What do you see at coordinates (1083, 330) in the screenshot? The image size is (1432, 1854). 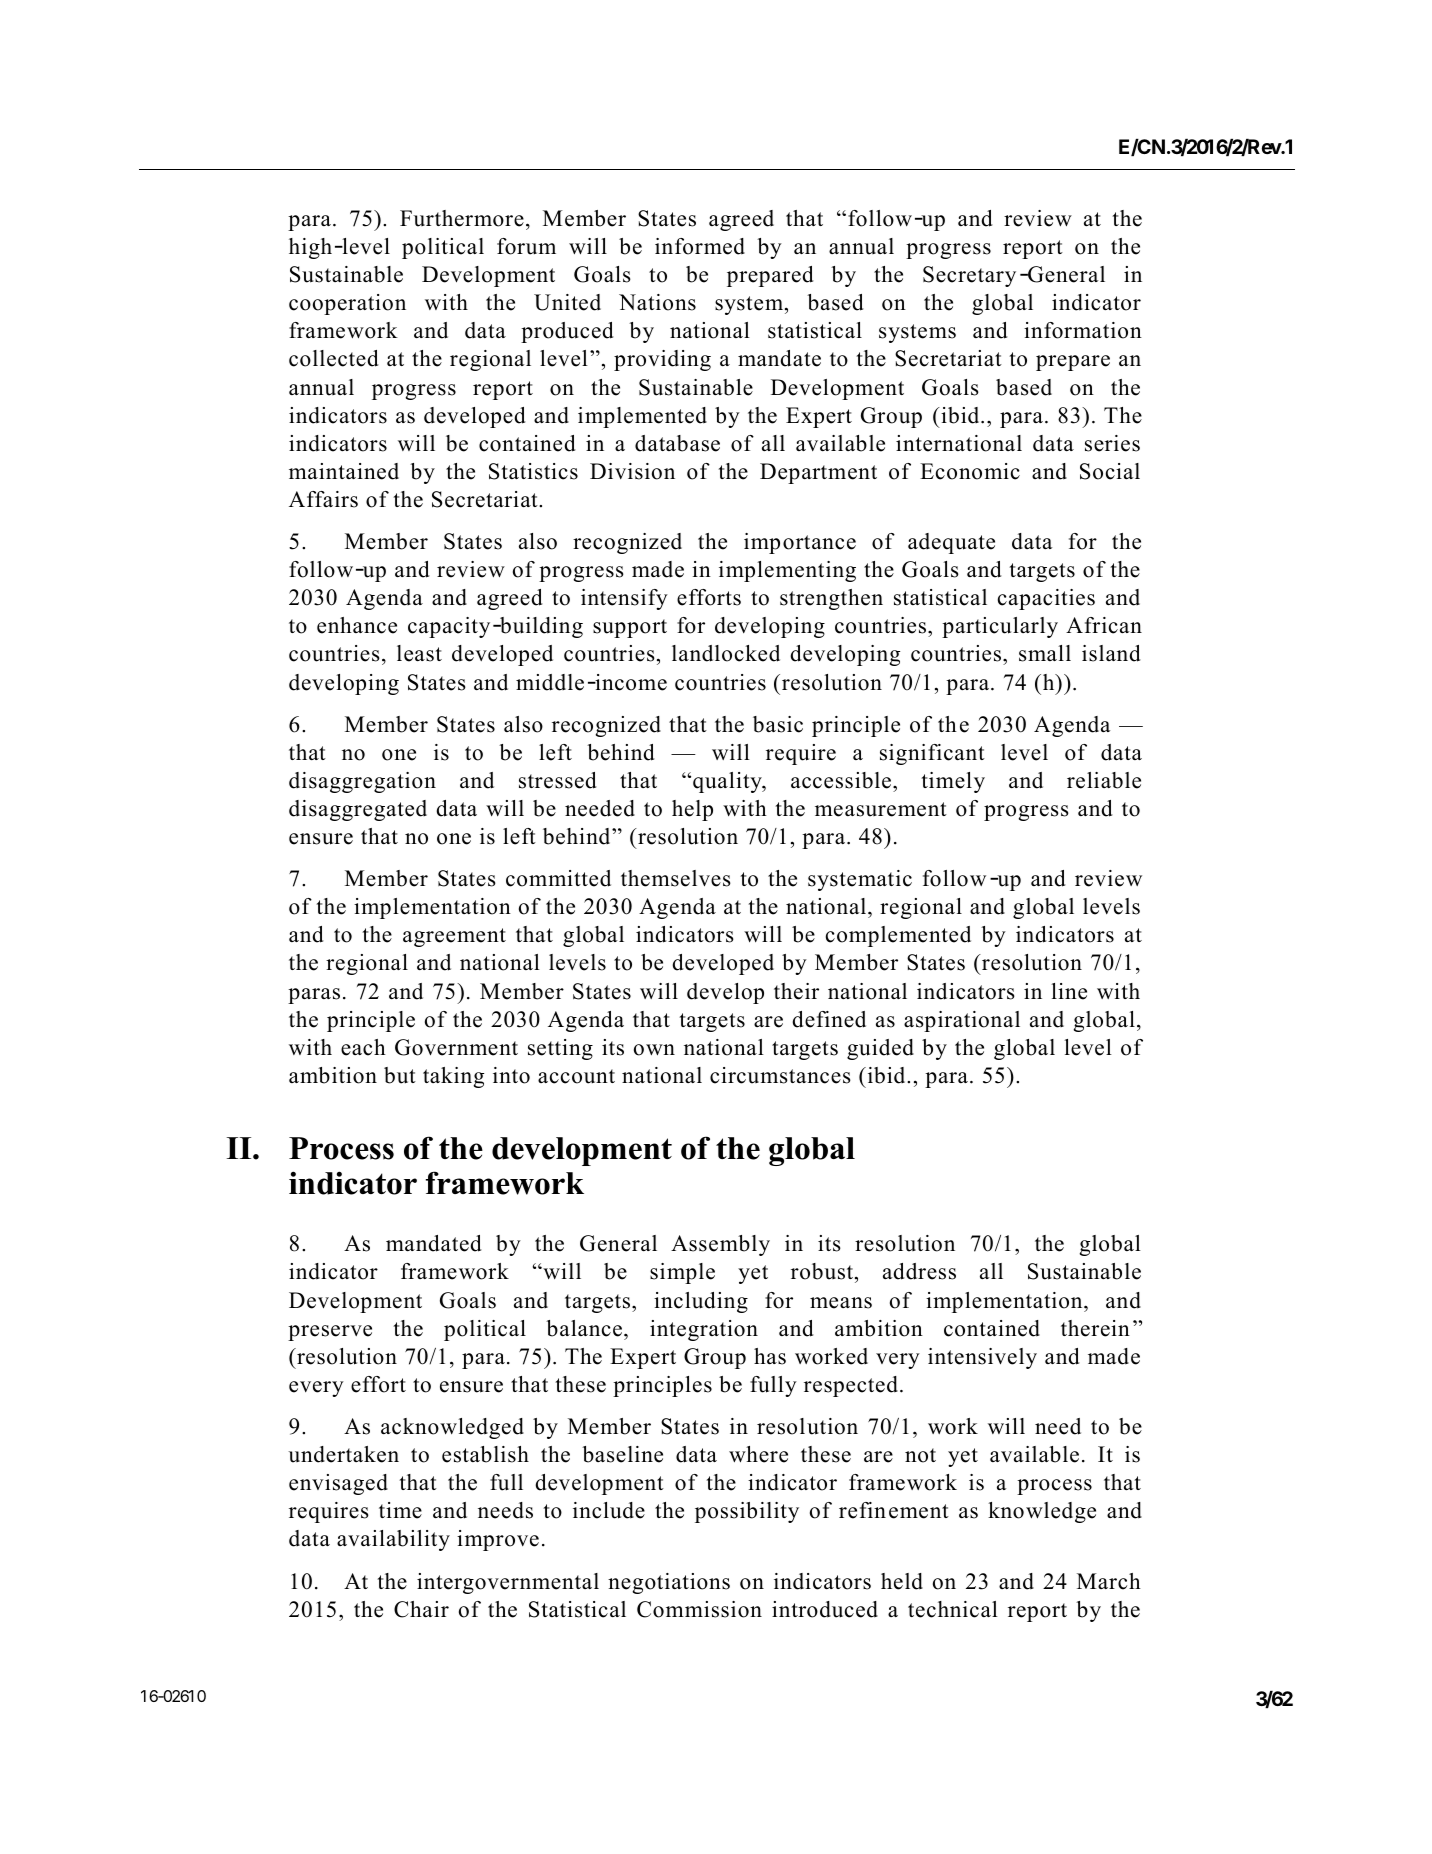 I see `information` at bounding box center [1083, 330].
